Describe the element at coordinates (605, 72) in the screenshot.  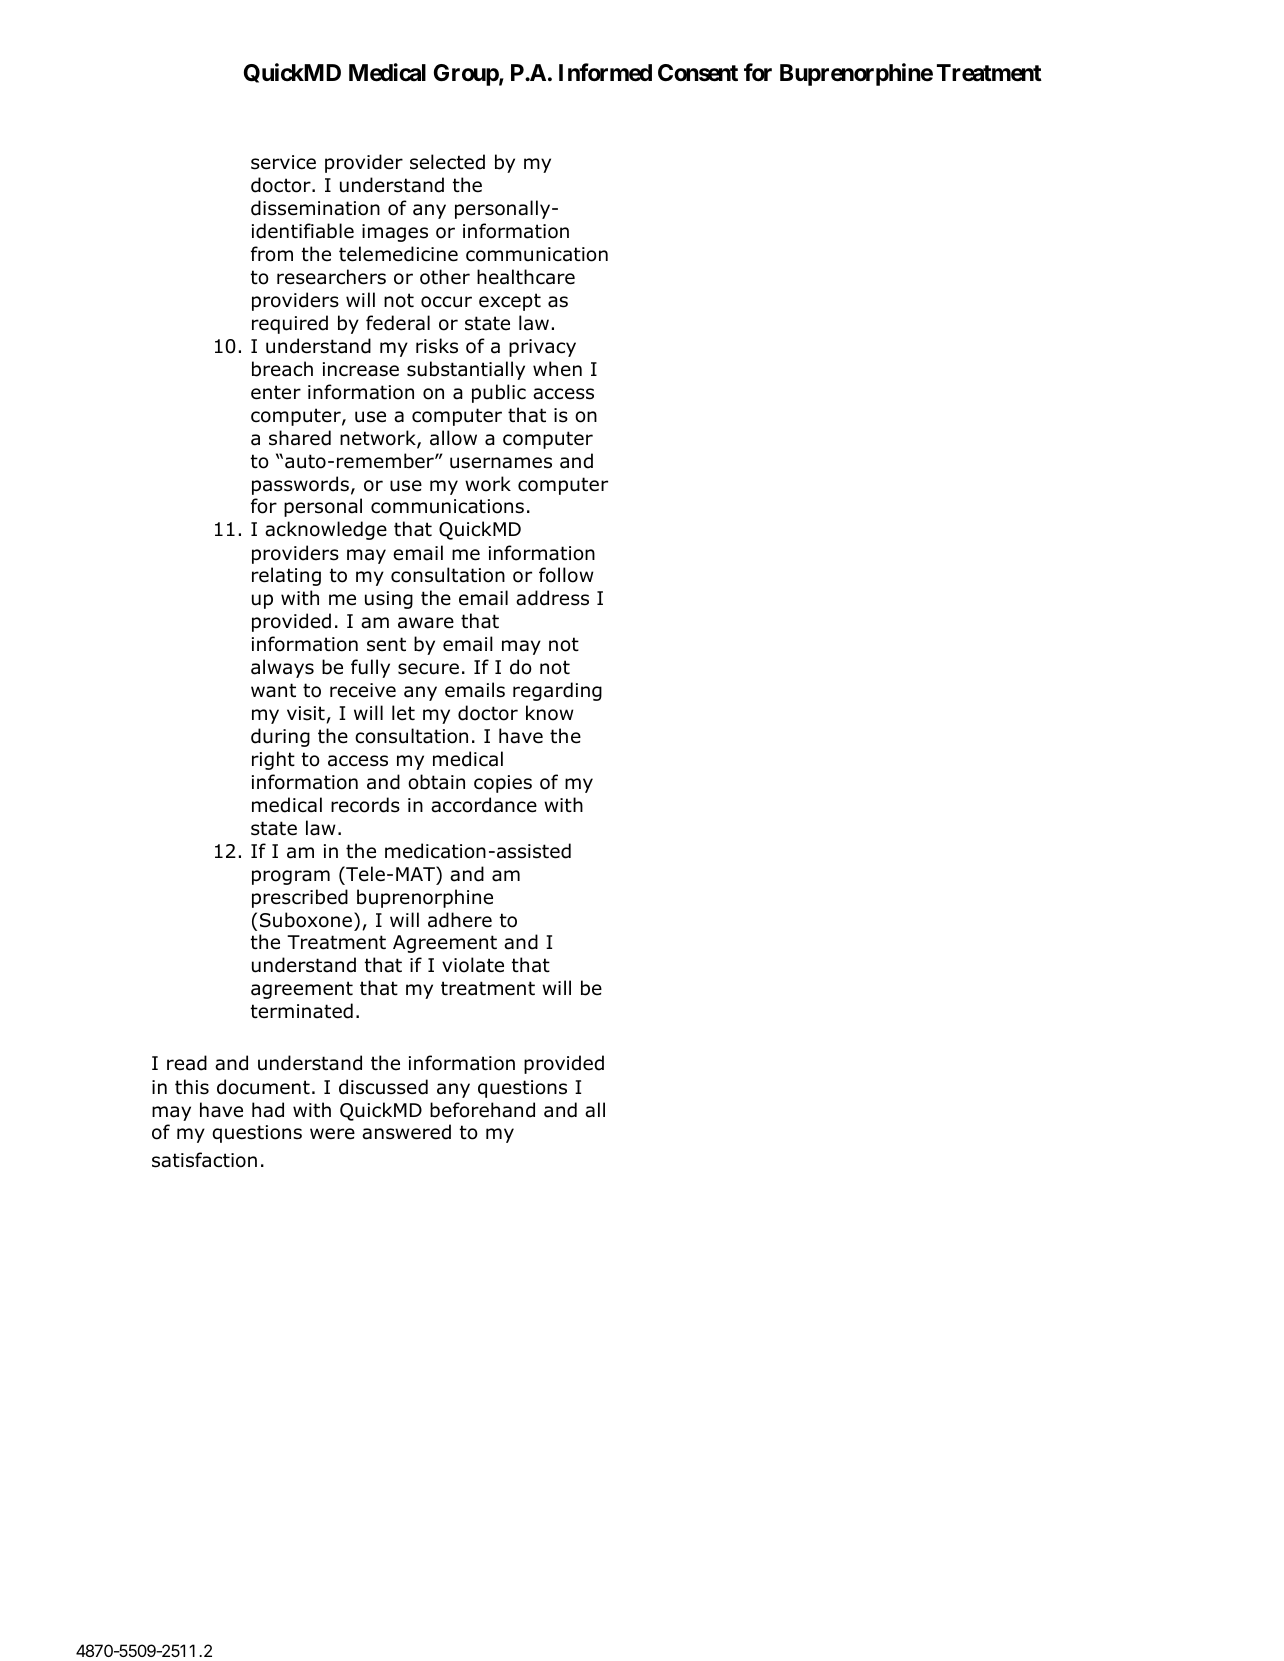
I see `Informed` at that location.
